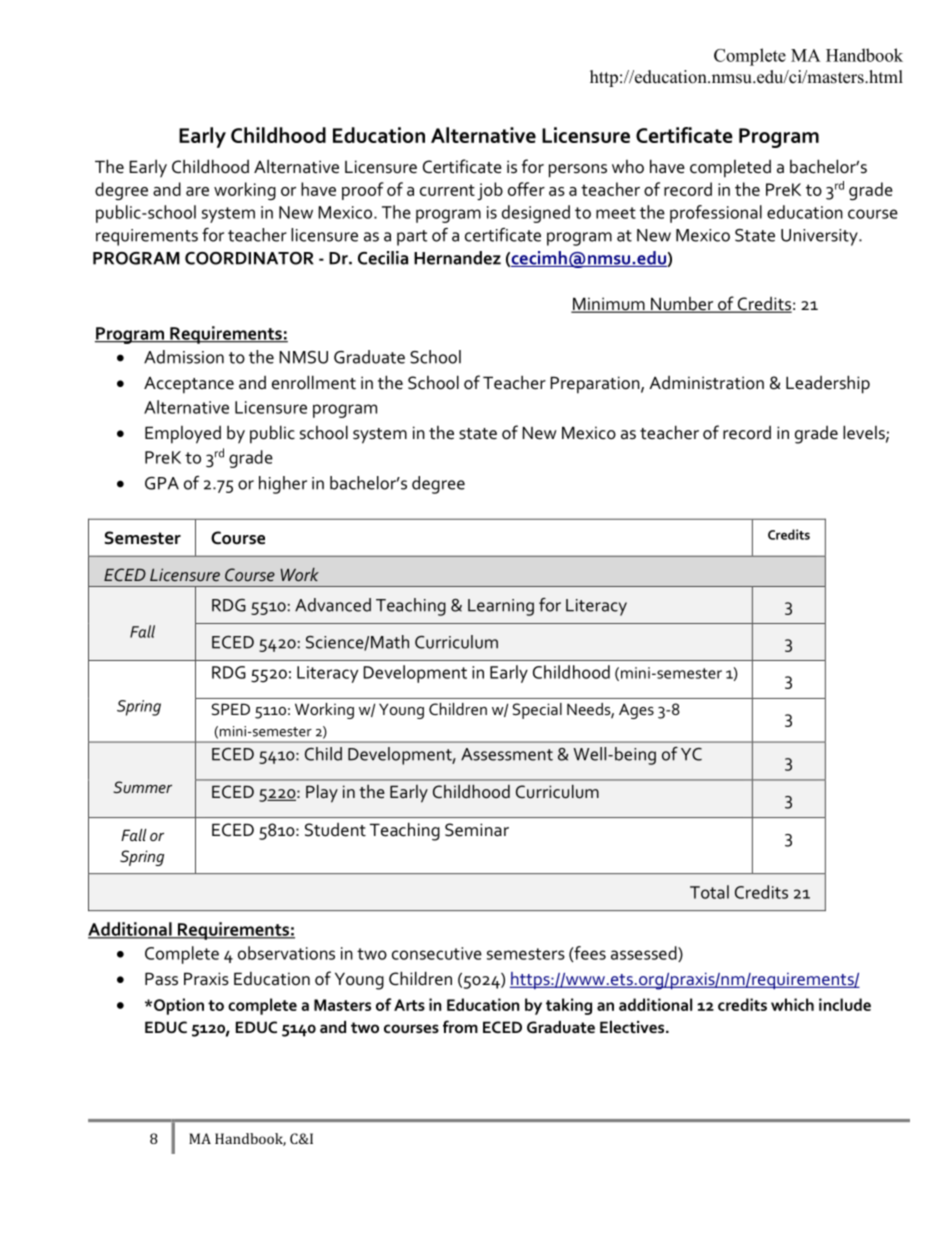  I want to click on job, so click(490, 191).
